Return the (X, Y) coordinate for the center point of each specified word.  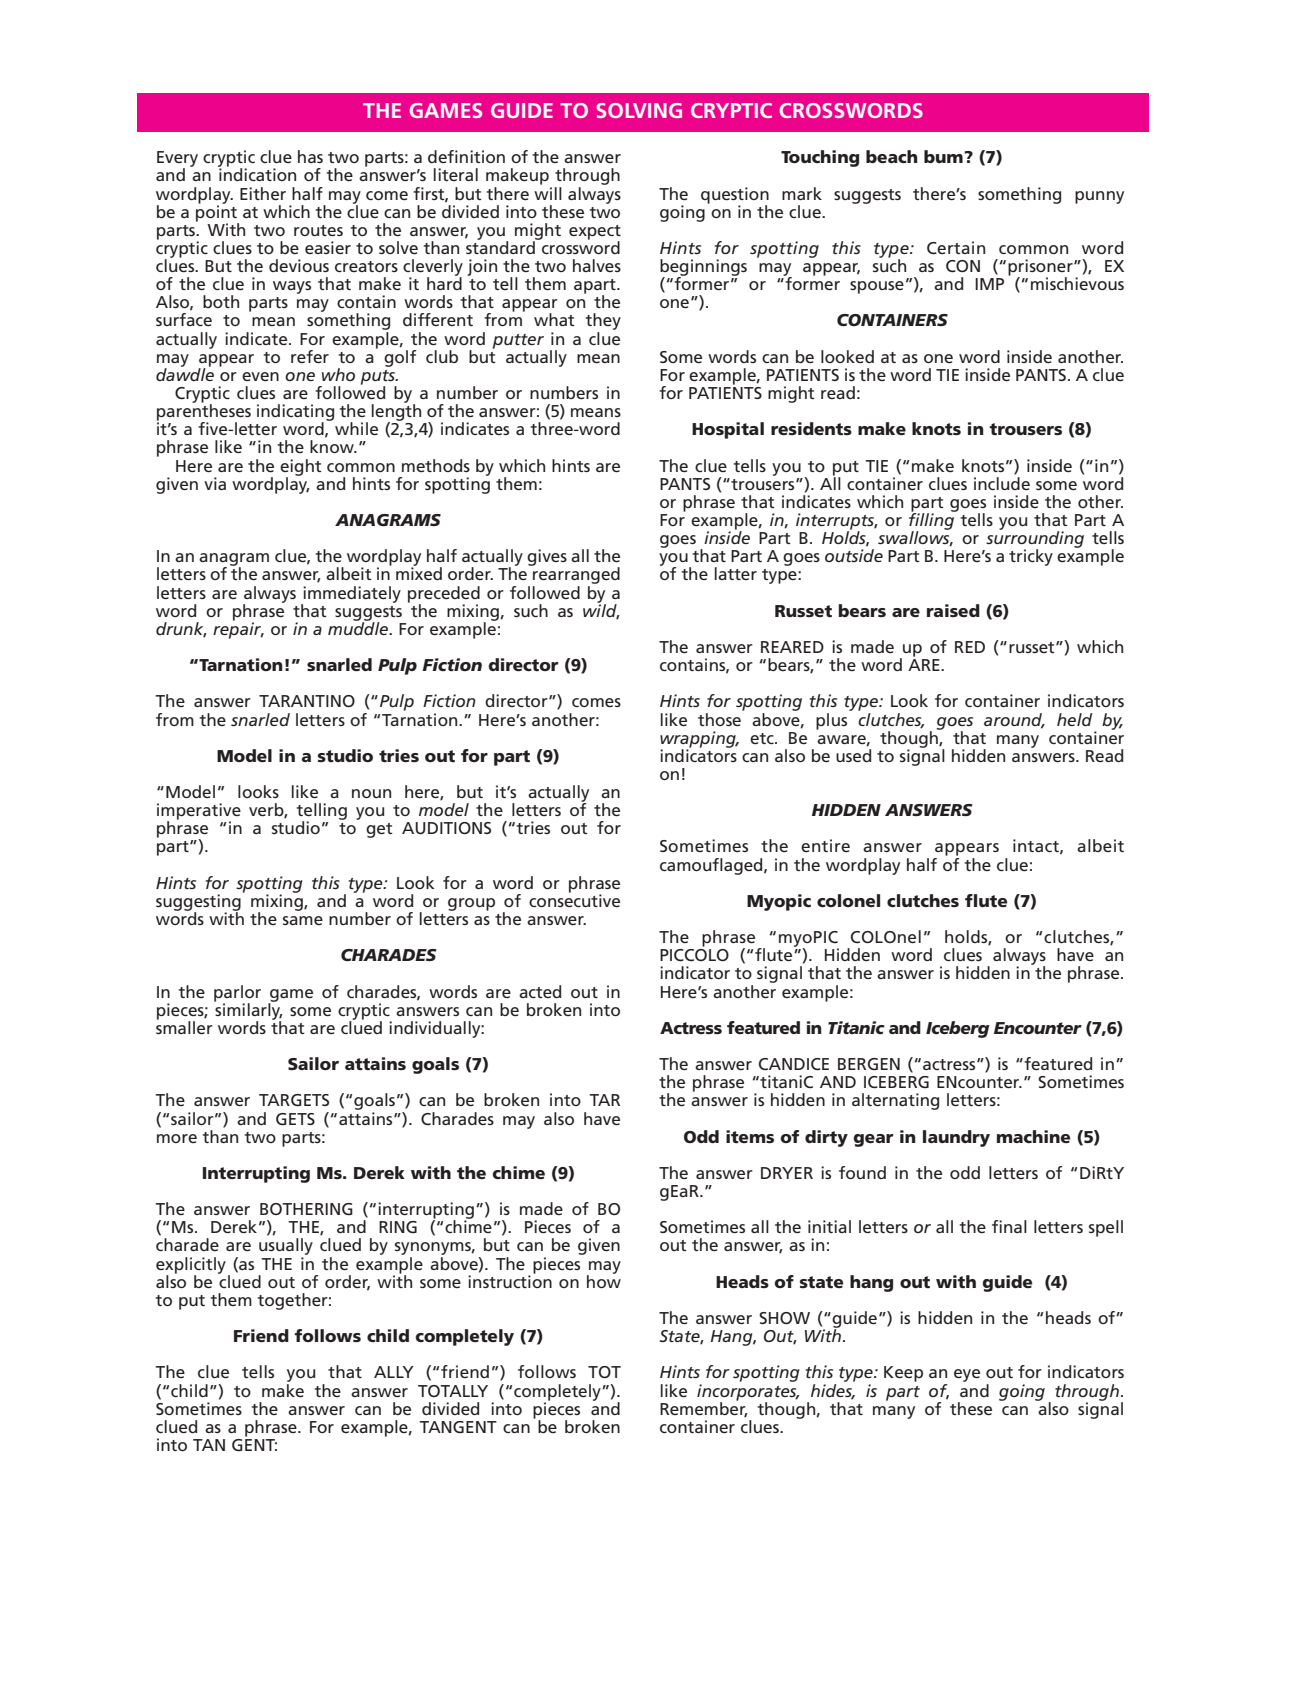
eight (301, 468)
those (720, 718)
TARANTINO (307, 701)
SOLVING (639, 110)
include (1002, 482)
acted (540, 991)
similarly (248, 1011)
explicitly (191, 1266)
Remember (704, 1408)
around (1014, 720)
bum (944, 156)
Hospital (728, 430)
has (310, 156)
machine (1033, 1136)
